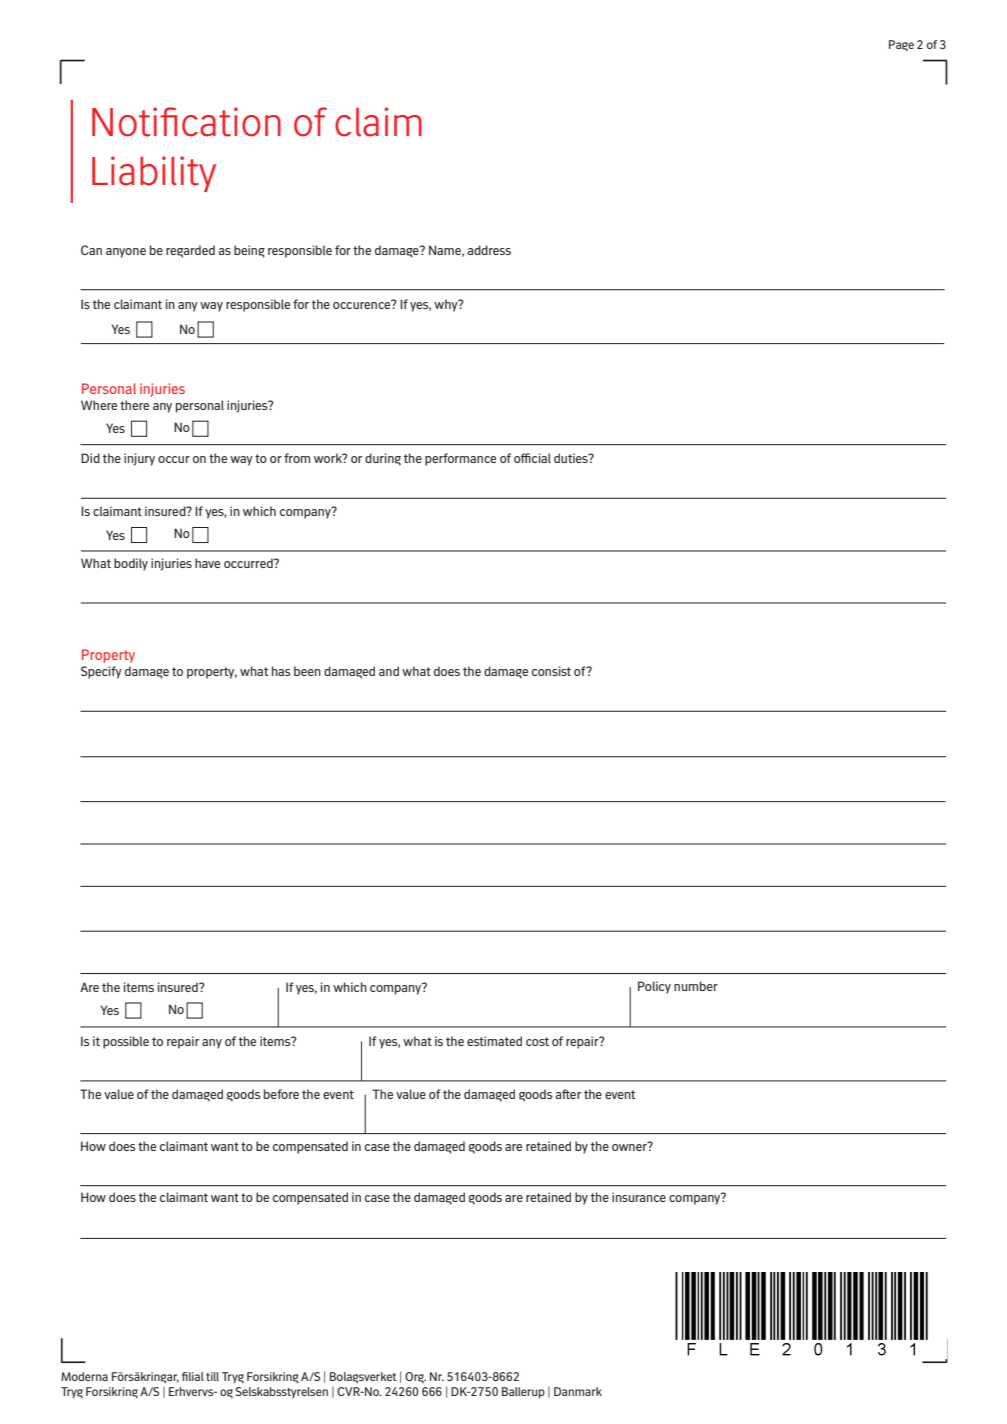 The height and width of the screenshot is (1424, 1007). What do you see at coordinates (489, 250) in the screenshot?
I see `address` at bounding box center [489, 250].
